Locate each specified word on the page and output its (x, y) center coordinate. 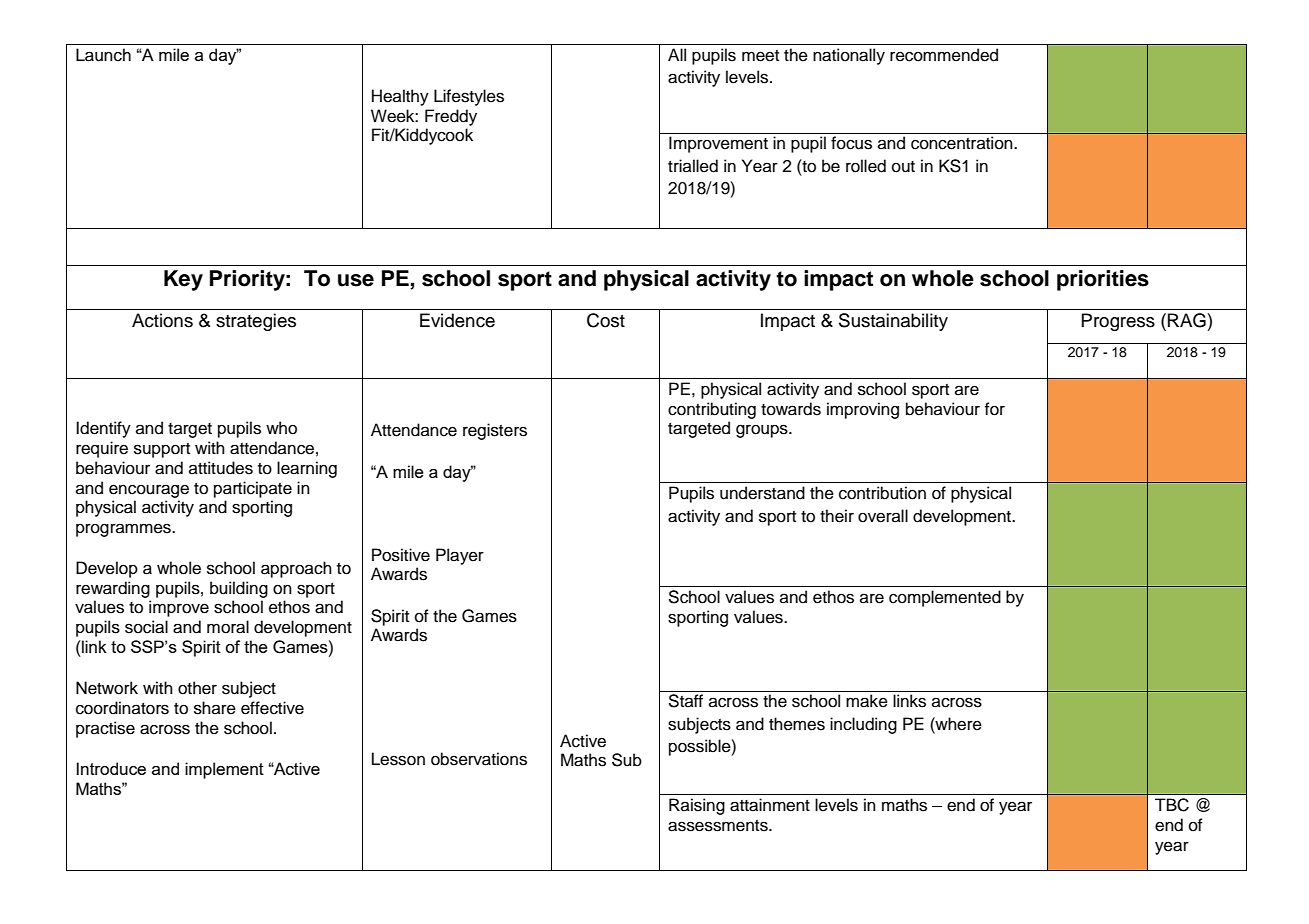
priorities (1103, 280)
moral (228, 627)
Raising (697, 806)
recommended (944, 55)
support (162, 450)
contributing (712, 410)
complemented (945, 598)
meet (760, 56)
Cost (606, 320)
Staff (685, 701)
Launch (103, 55)
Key (183, 280)
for (995, 409)
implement (224, 770)
